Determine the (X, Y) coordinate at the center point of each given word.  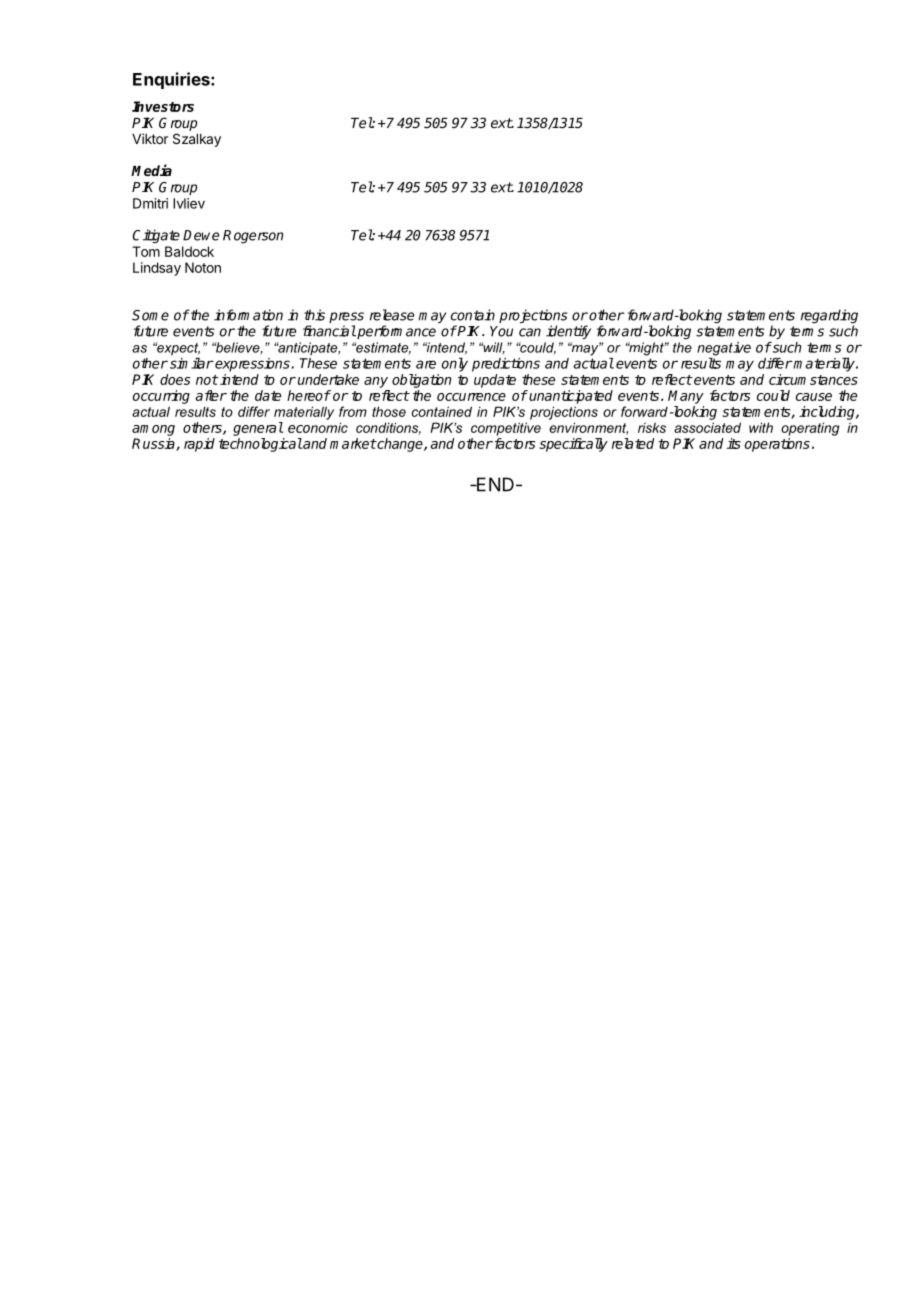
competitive (506, 429)
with (761, 427)
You (501, 331)
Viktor (150, 138)
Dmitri (150, 203)
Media (151, 170)
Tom (146, 251)
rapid (199, 445)
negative (724, 350)
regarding (829, 317)
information (248, 315)
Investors (163, 106)
